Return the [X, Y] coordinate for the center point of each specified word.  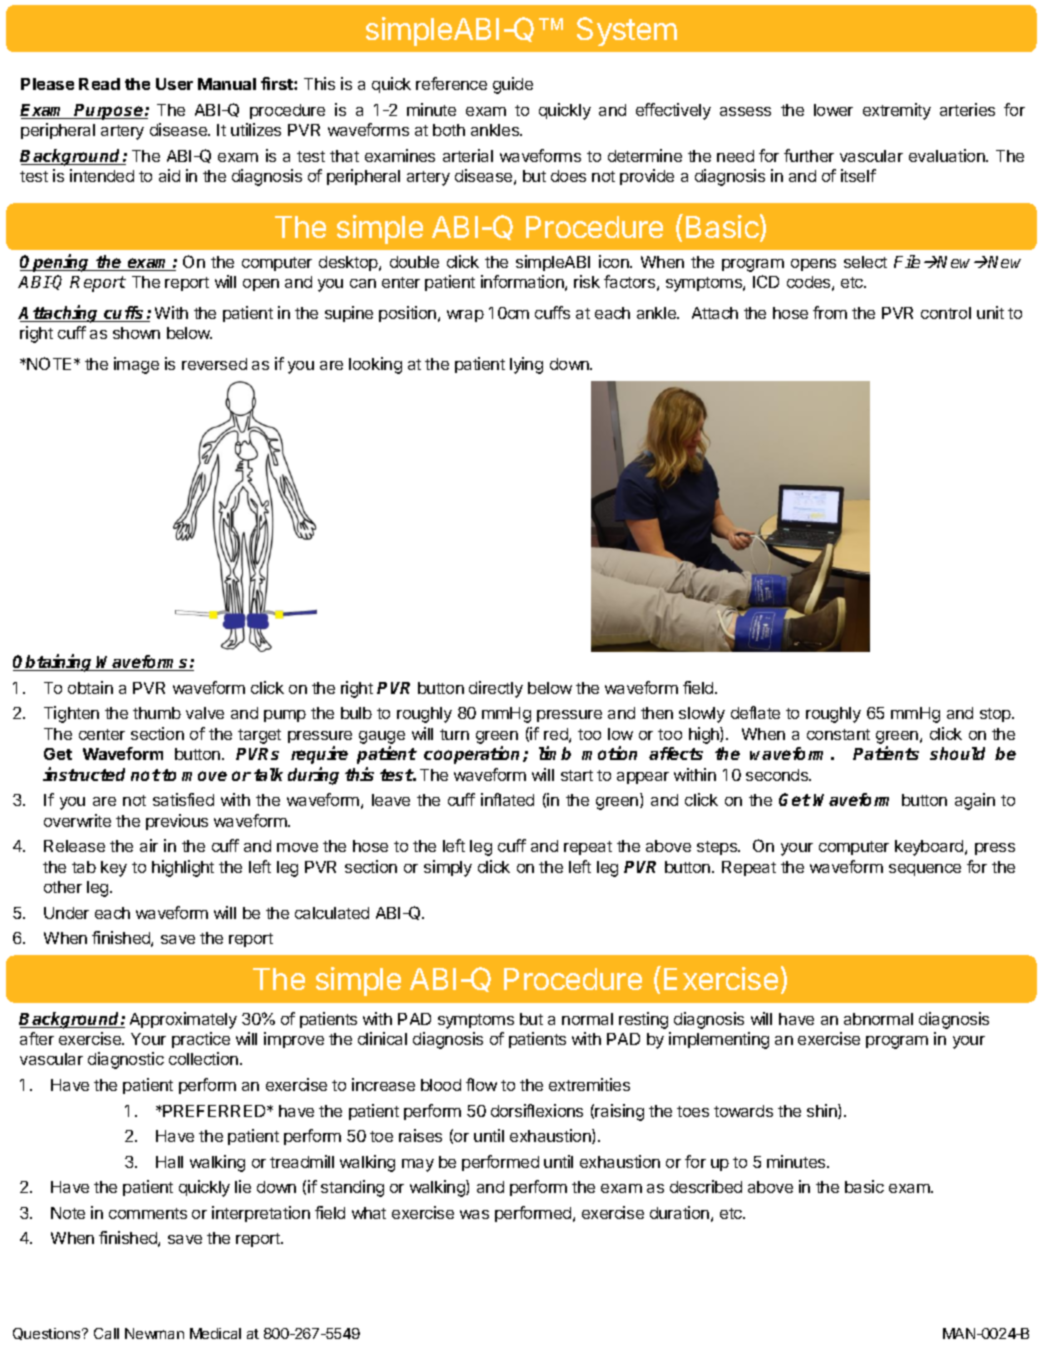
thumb [157, 713]
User [174, 84]
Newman [154, 1333]
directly [496, 689]
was [474, 1214]
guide [513, 85]
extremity [897, 111]
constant [838, 734]
